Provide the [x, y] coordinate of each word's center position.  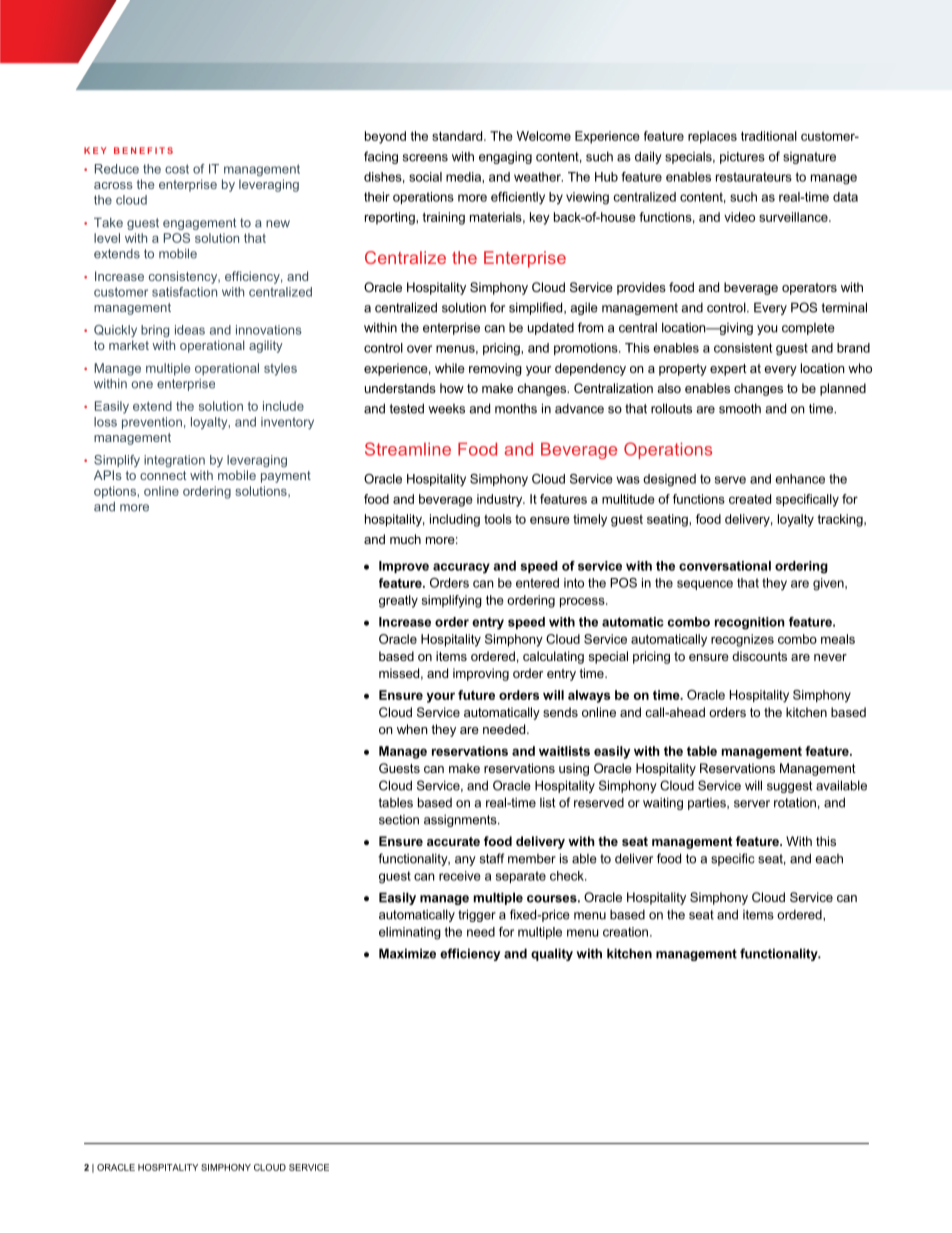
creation [627, 932]
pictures [742, 158]
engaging [505, 157]
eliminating [410, 933]
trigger [477, 915]
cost [177, 169]
